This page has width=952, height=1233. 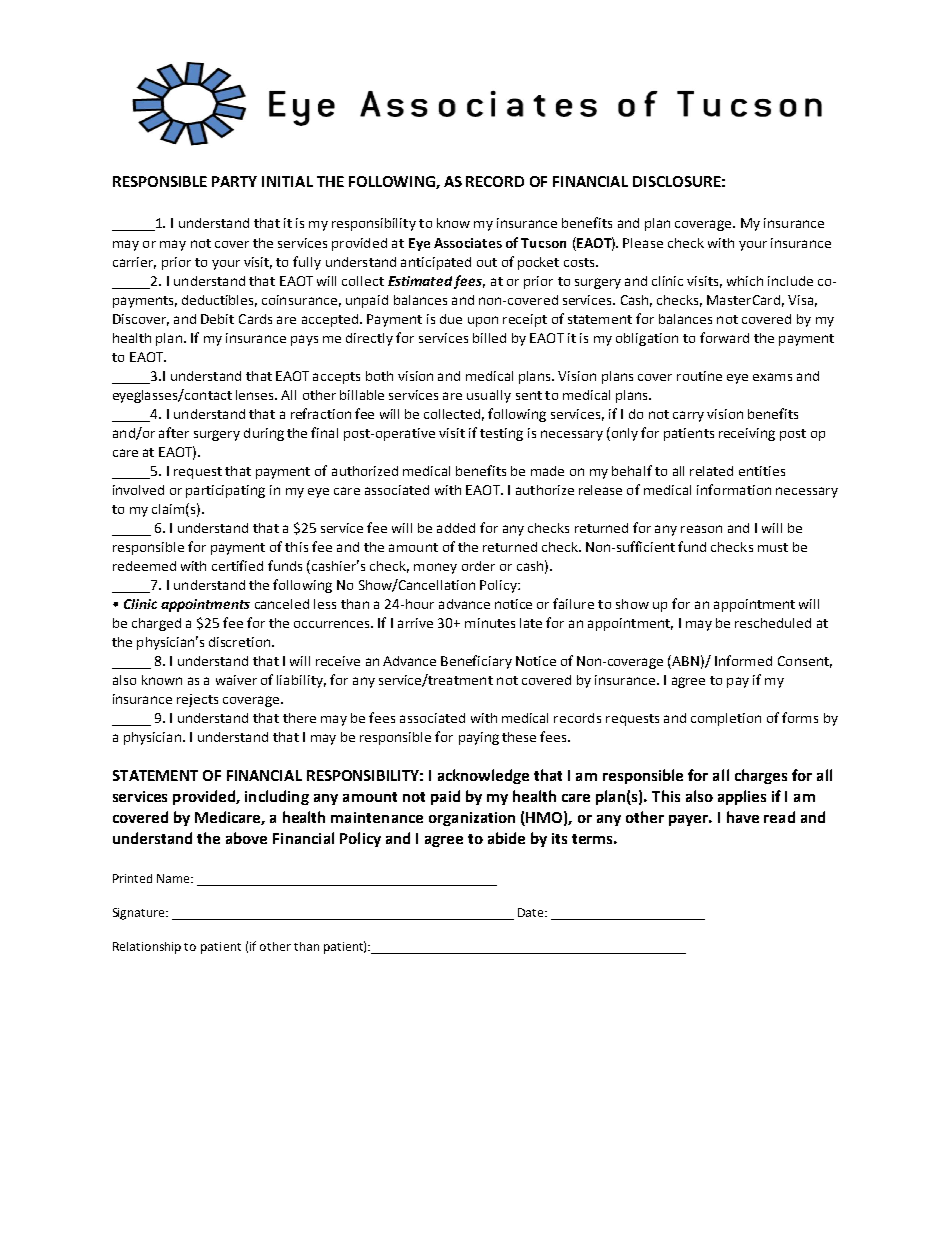 What do you see at coordinates (479, 738) in the page?
I see `paying` at bounding box center [479, 738].
